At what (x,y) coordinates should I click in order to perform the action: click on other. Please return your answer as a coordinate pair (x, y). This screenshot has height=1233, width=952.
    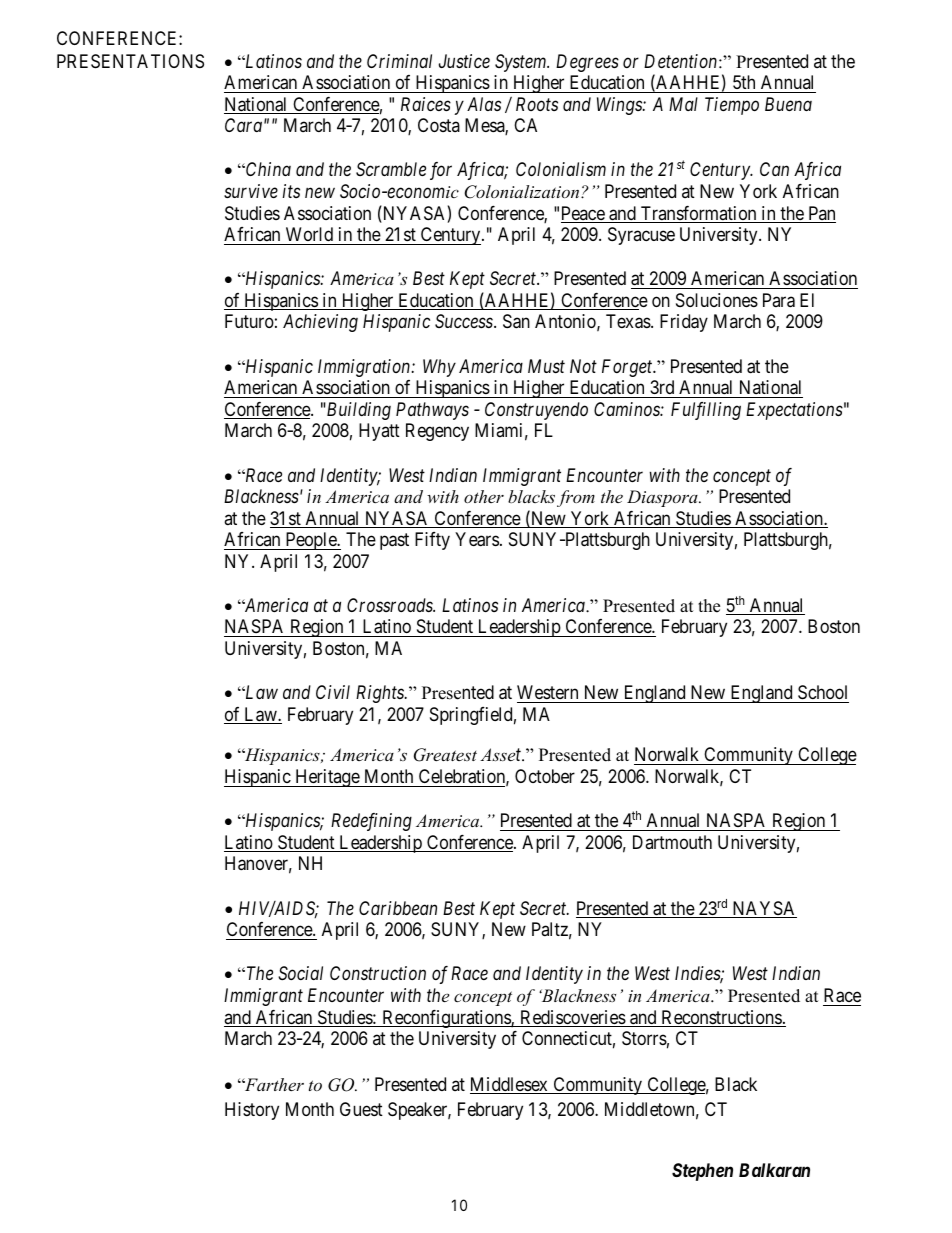
    Looking at the image, I should click on (484, 496).
